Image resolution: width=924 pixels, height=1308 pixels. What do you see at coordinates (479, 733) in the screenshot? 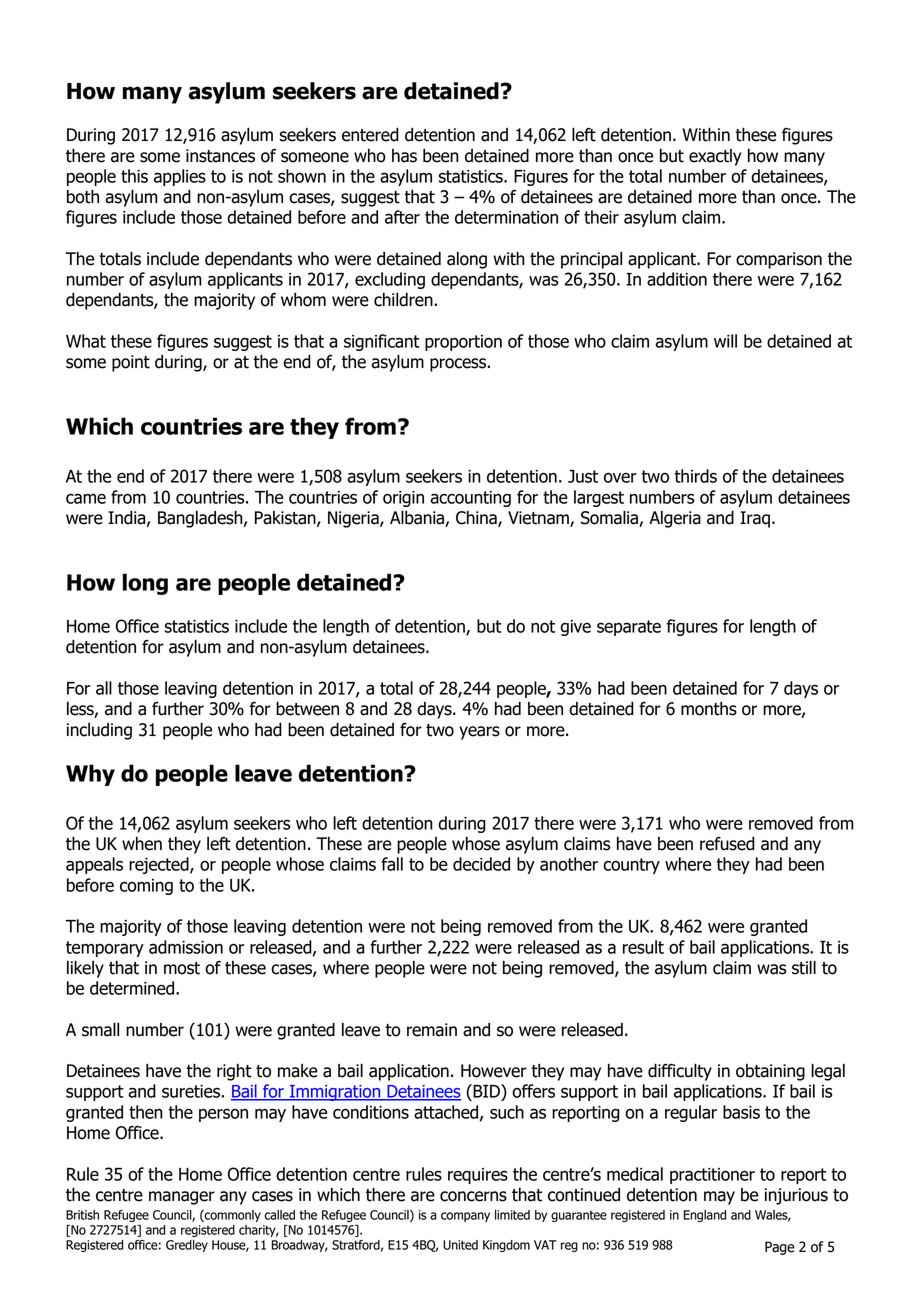
I see `years` at bounding box center [479, 733].
